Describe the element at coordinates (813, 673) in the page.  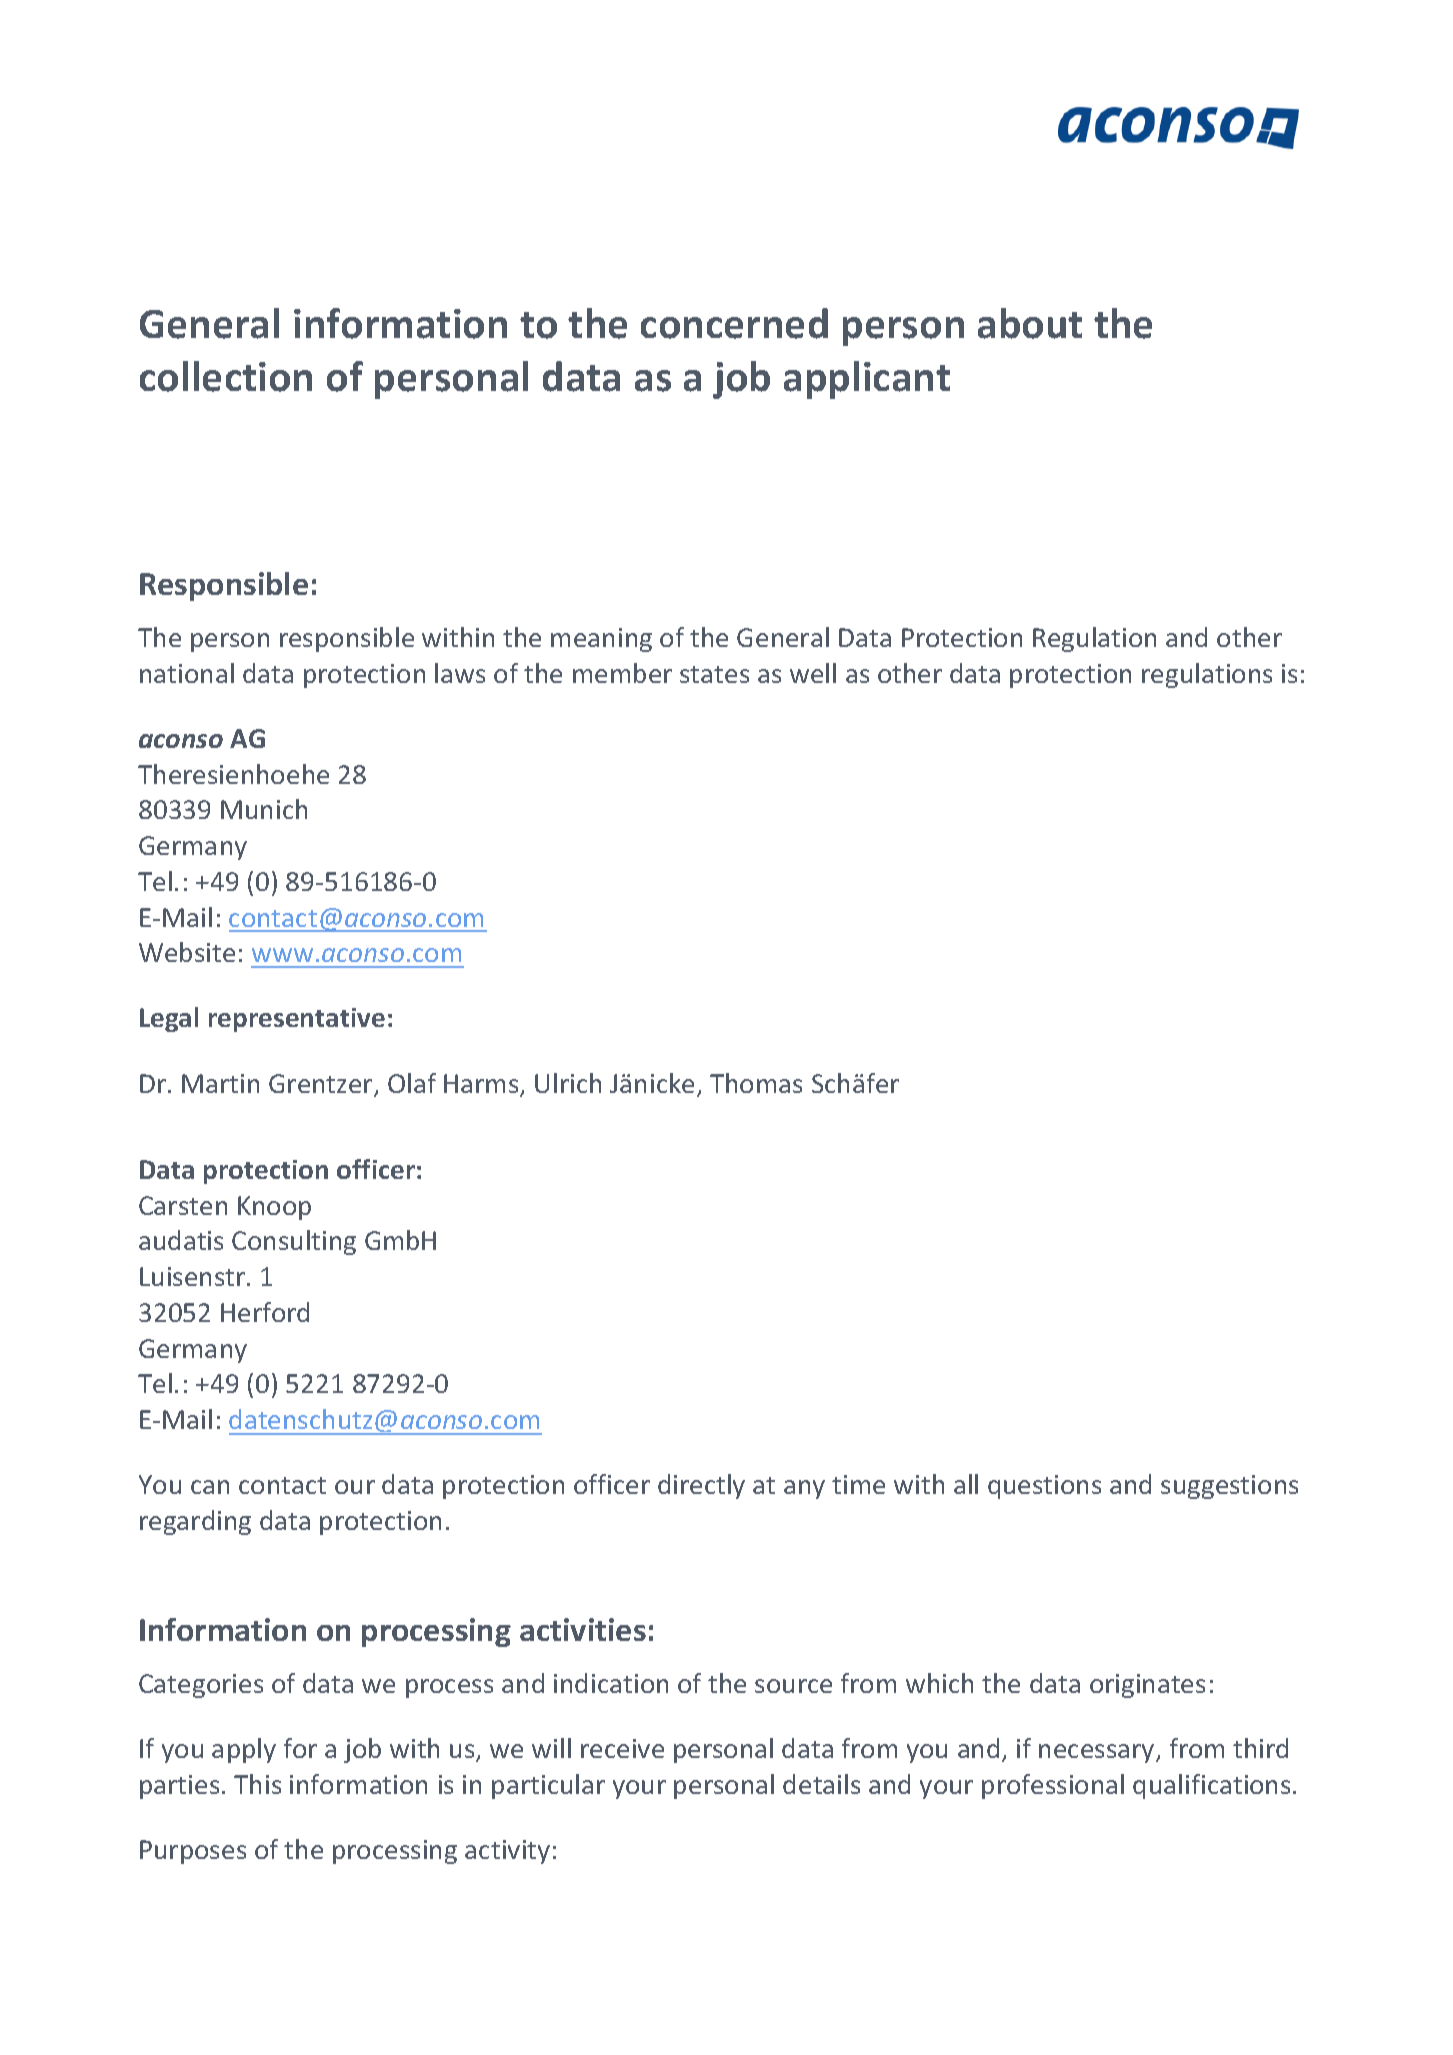
I see `well` at that location.
